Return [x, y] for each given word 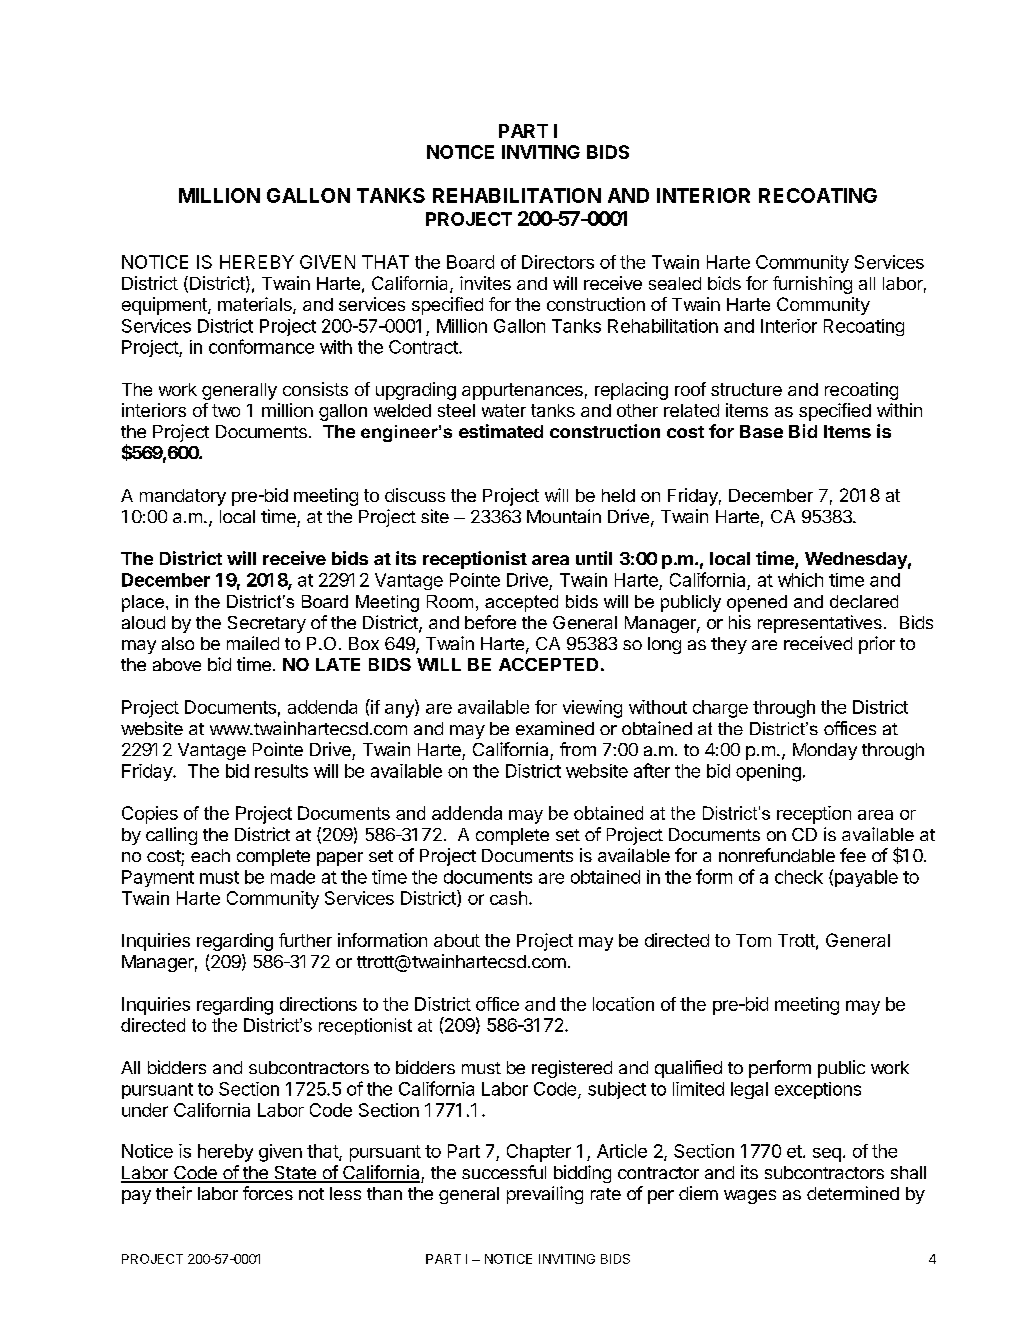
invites [485, 283]
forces [268, 1193]
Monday [825, 751]
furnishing [812, 285]
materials [256, 305]
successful [504, 1172]
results [281, 771]
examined [555, 728]
